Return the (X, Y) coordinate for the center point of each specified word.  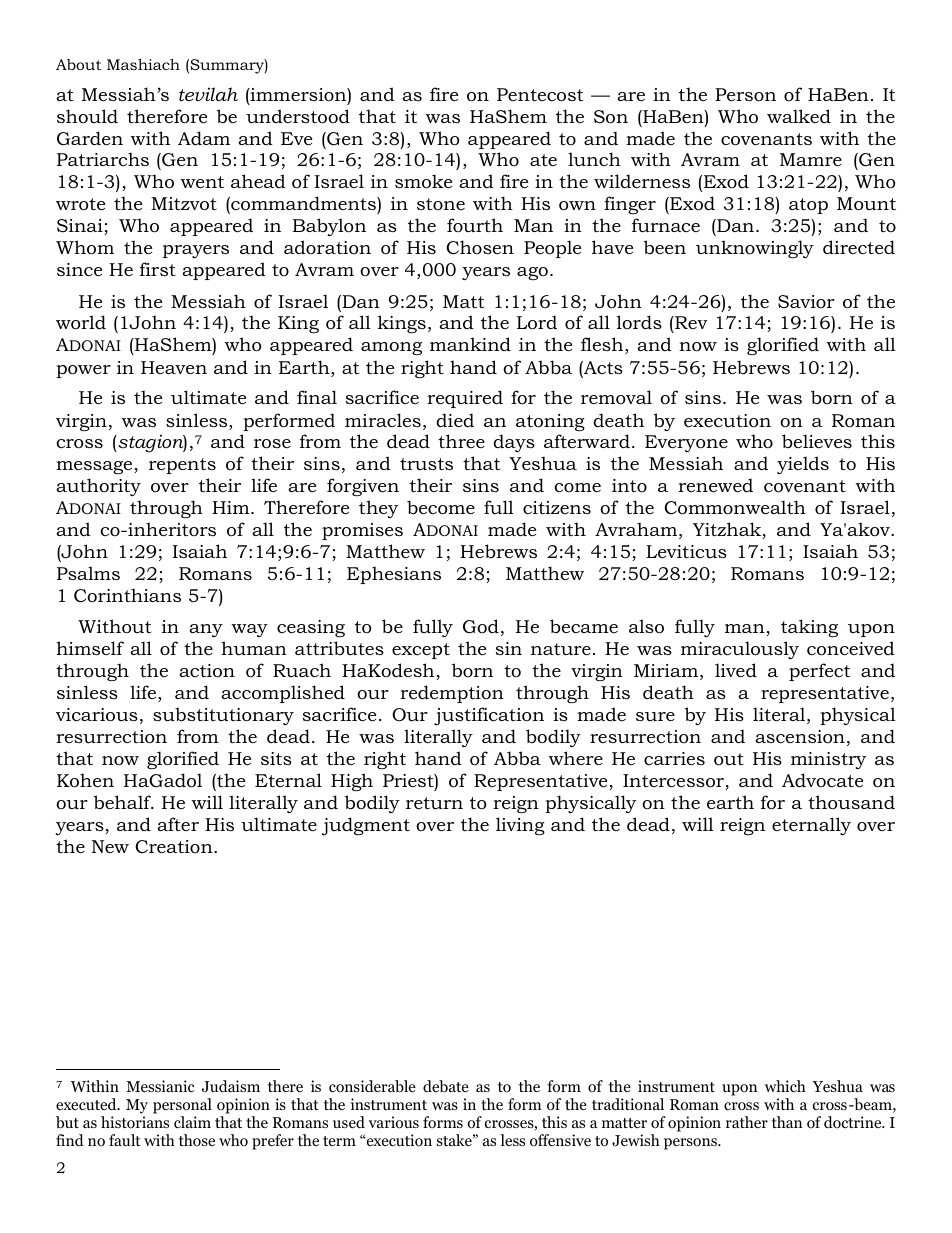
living (520, 826)
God (481, 626)
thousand (851, 802)
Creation (175, 846)
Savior (806, 301)
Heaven (174, 367)
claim (192, 1122)
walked (799, 116)
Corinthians (127, 595)
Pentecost (540, 95)
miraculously (740, 650)
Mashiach (143, 64)
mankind (470, 344)
